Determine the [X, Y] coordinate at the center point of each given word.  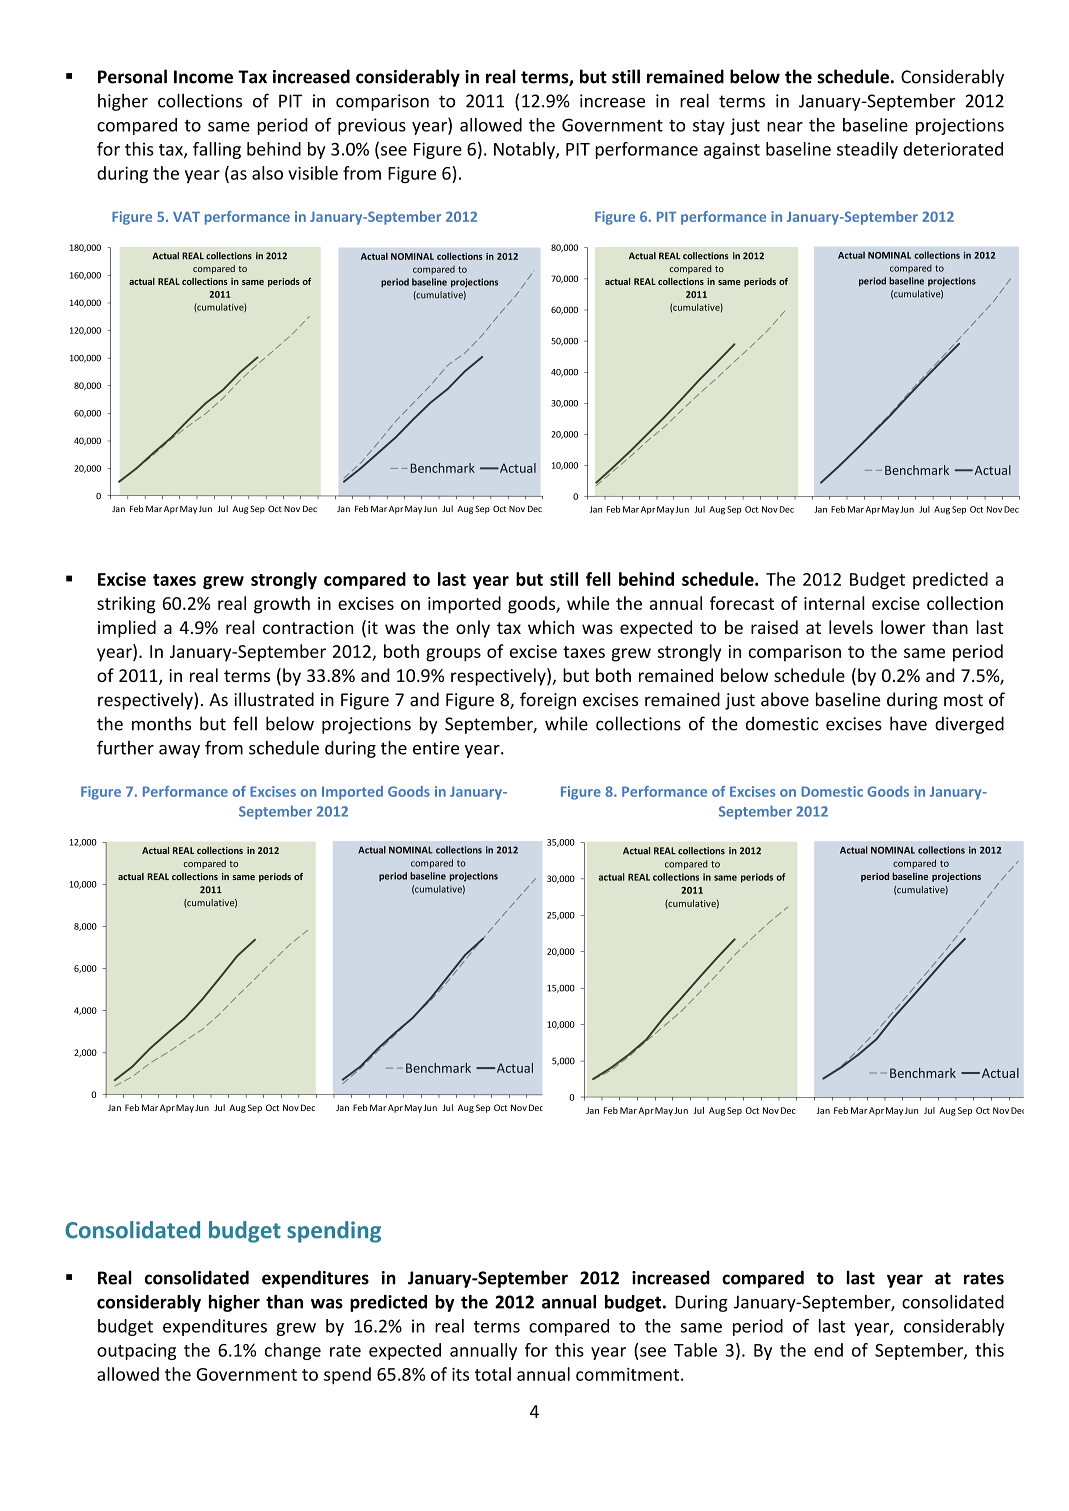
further [125, 747]
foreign [548, 701]
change [293, 1351]
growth [282, 605]
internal [834, 603]
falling [217, 150]
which [551, 627]
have [908, 723]
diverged [969, 725]
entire [436, 748]
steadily [867, 150]
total [493, 1374]
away [179, 751]
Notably [525, 150]
